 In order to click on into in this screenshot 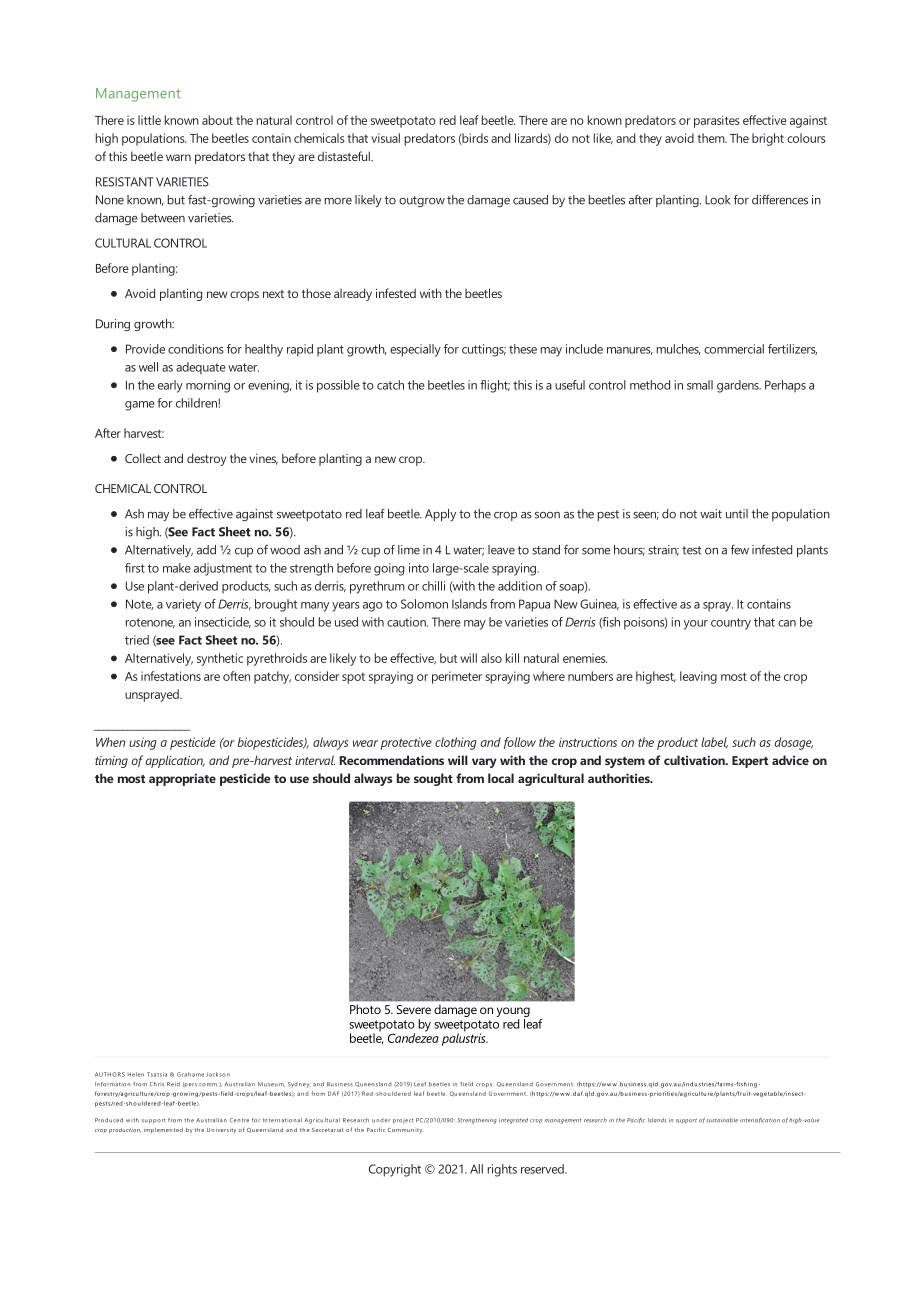, I will do `click(419, 568)`.
